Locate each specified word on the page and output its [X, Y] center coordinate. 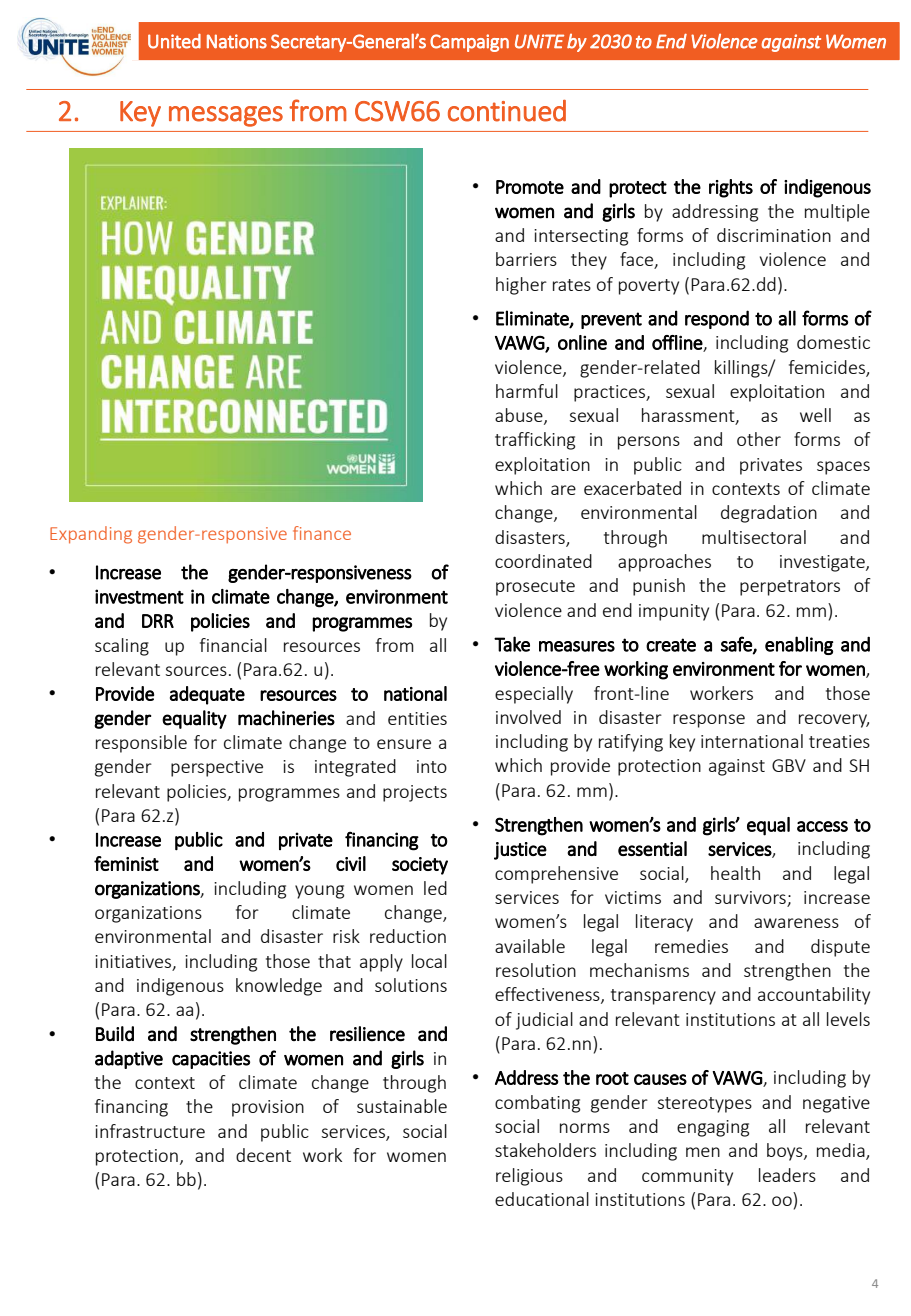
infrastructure [150, 1131]
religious [529, 1177]
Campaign [469, 43]
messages [226, 116]
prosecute [535, 588]
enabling [799, 645]
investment [139, 596]
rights [731, 188]
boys [786, 1152]
